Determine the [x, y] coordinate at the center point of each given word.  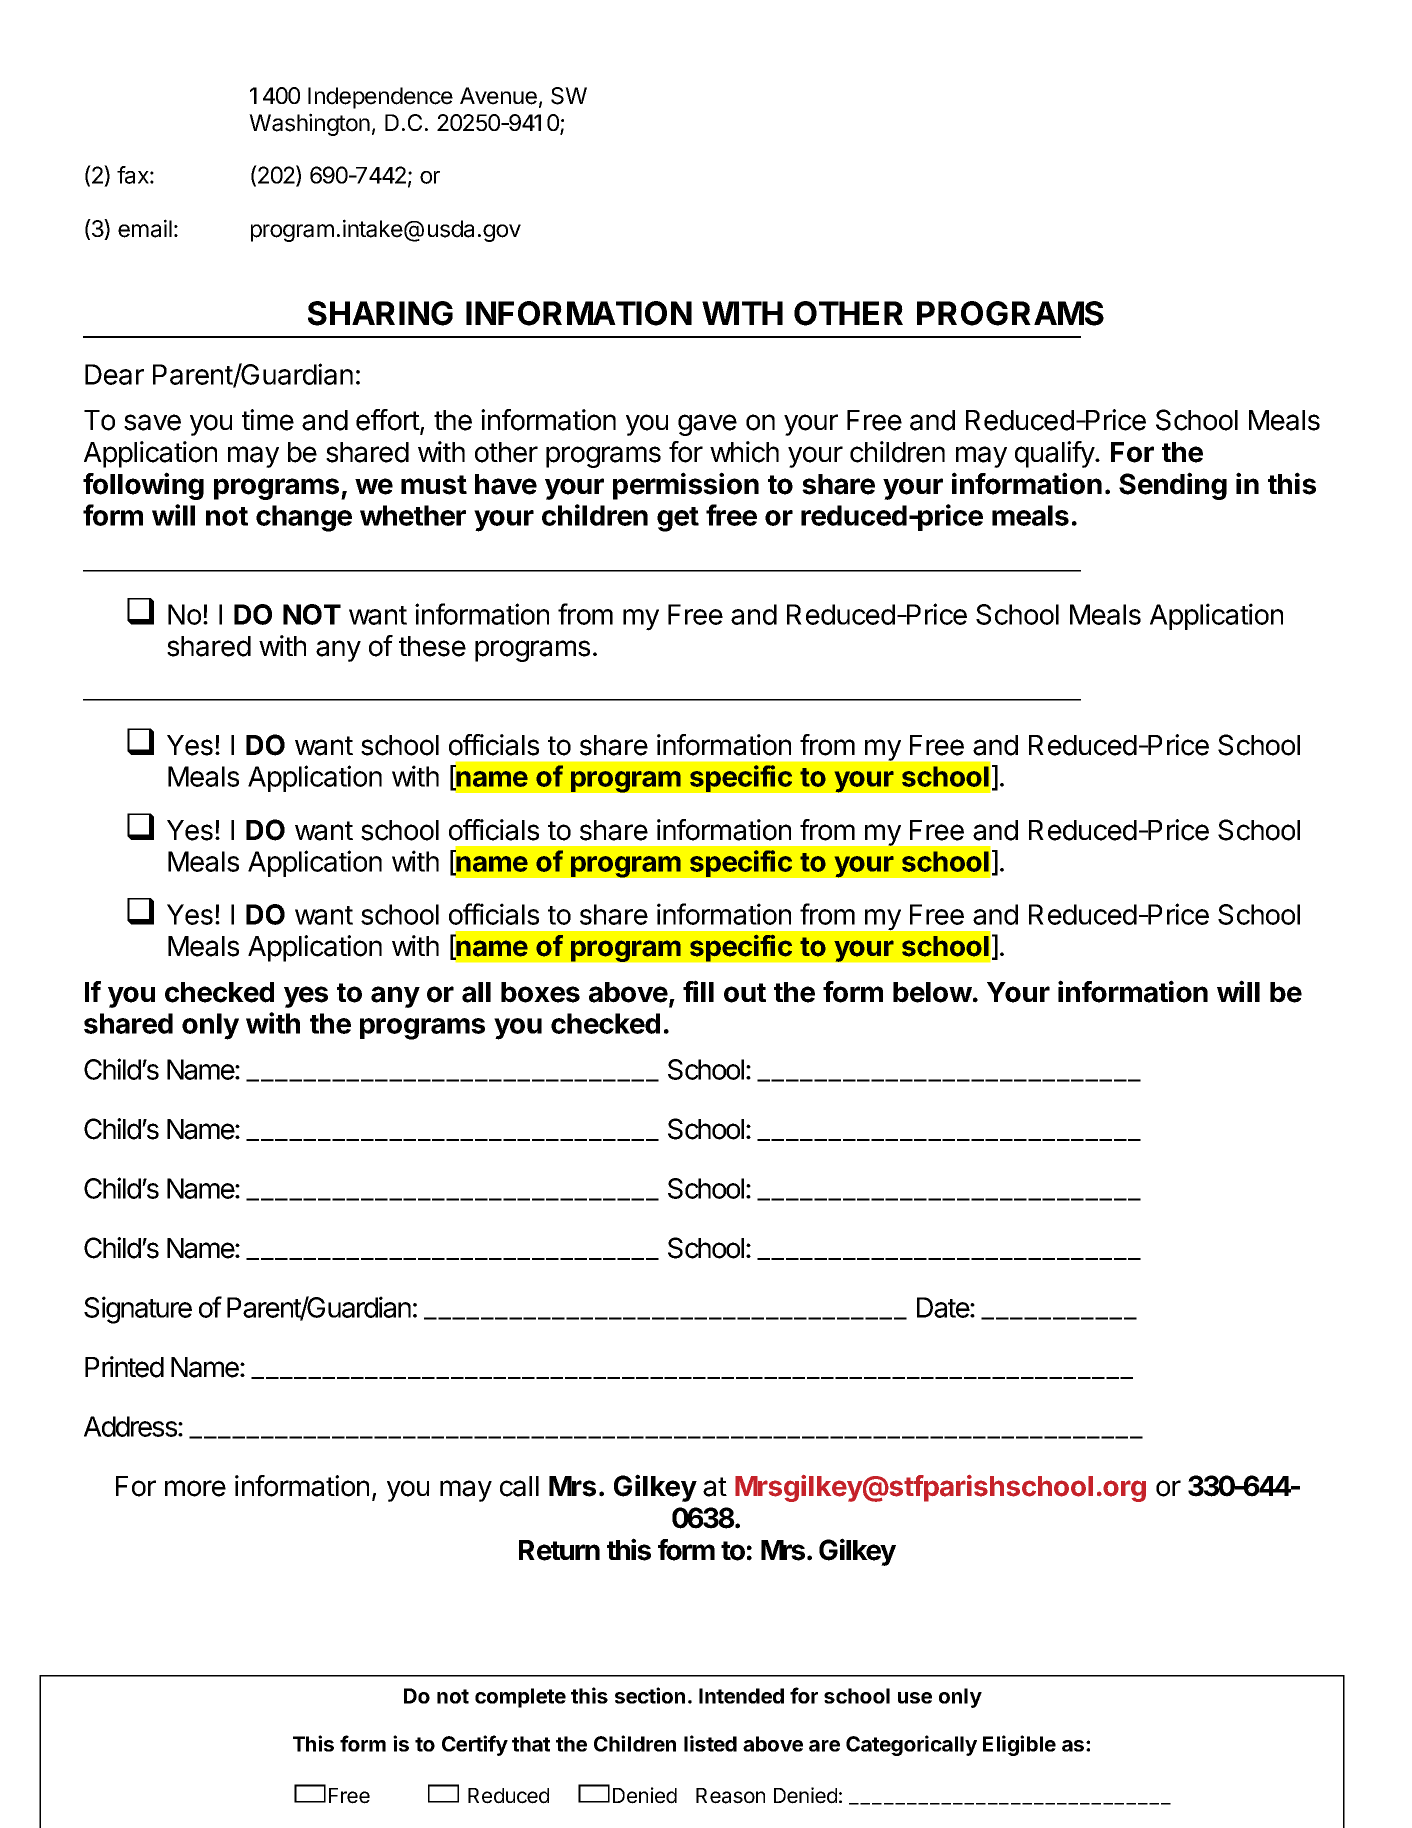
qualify [1055, 454]
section [650, 1695]
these [432, 646]
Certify [475, 1745]
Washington [309, 124]
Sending [1173, 486]
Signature [138, 1310]
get [678, 519]
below [932, 992]
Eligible [1019, 1745]
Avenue [498, 96]
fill [698, 991]
